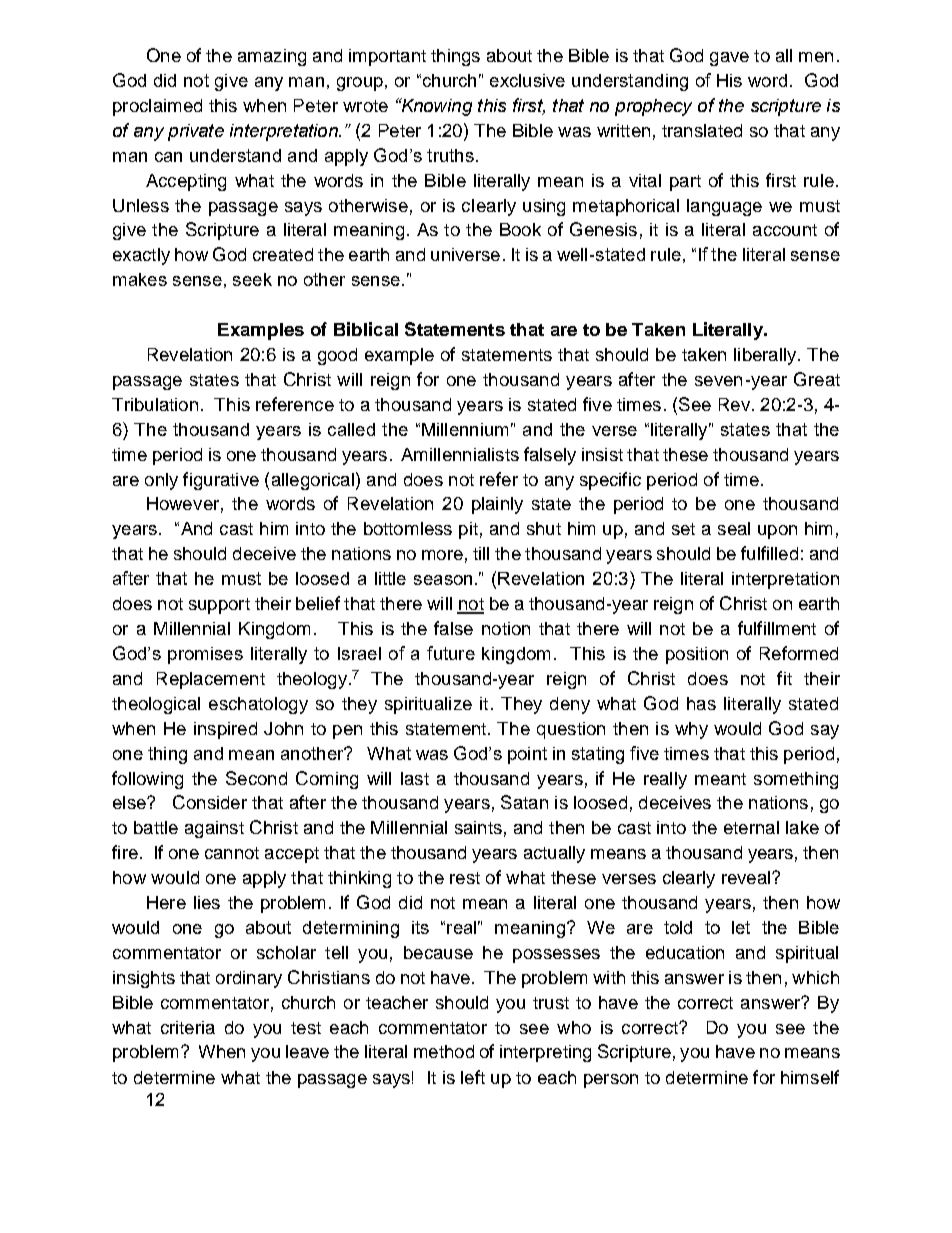 Image resolution: width=952 pixels, height=1233 pixels. I want to click on himself, so click(810, 1077).
